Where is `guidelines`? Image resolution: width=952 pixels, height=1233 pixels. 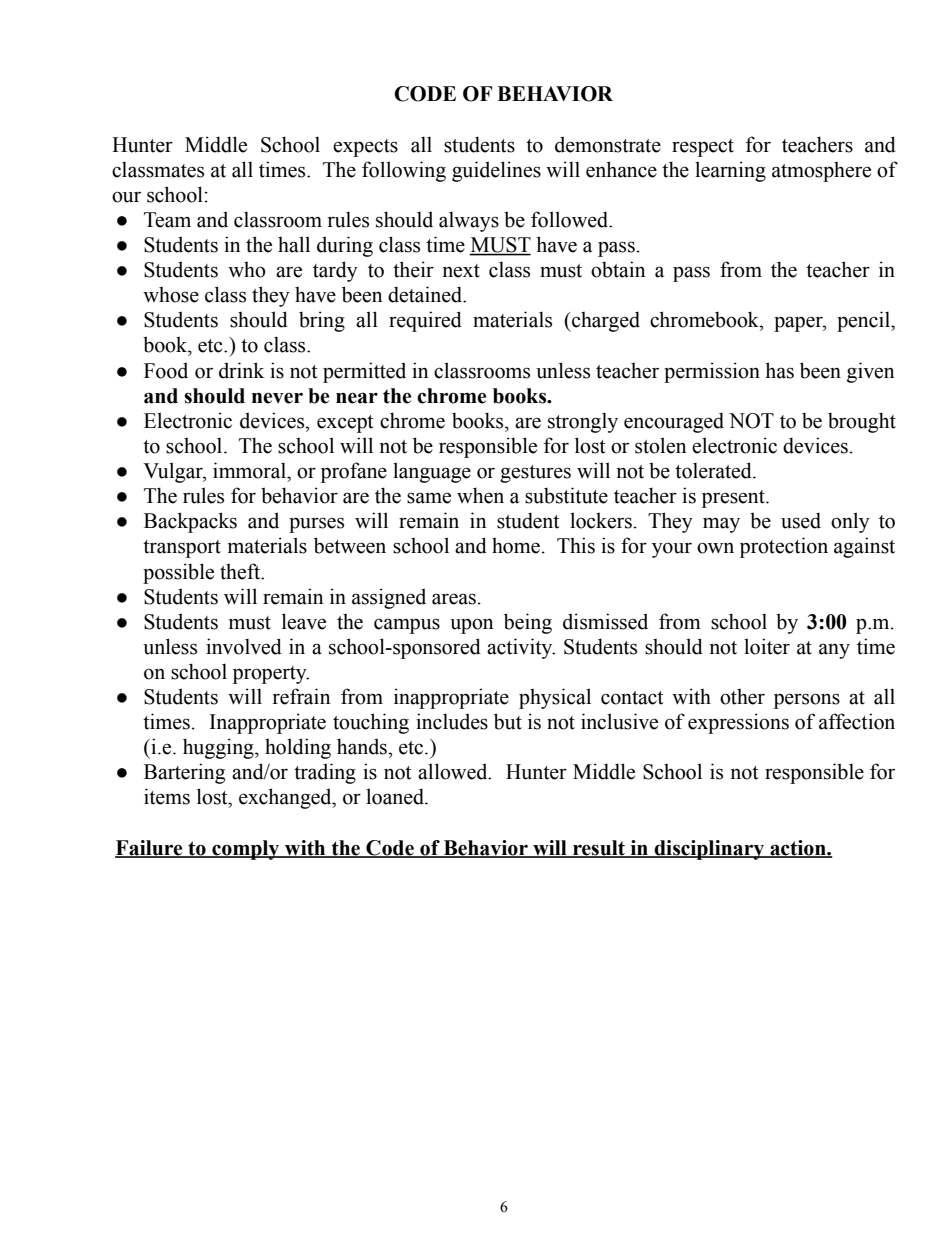 guidelines is located at coordinates (496, 171).
